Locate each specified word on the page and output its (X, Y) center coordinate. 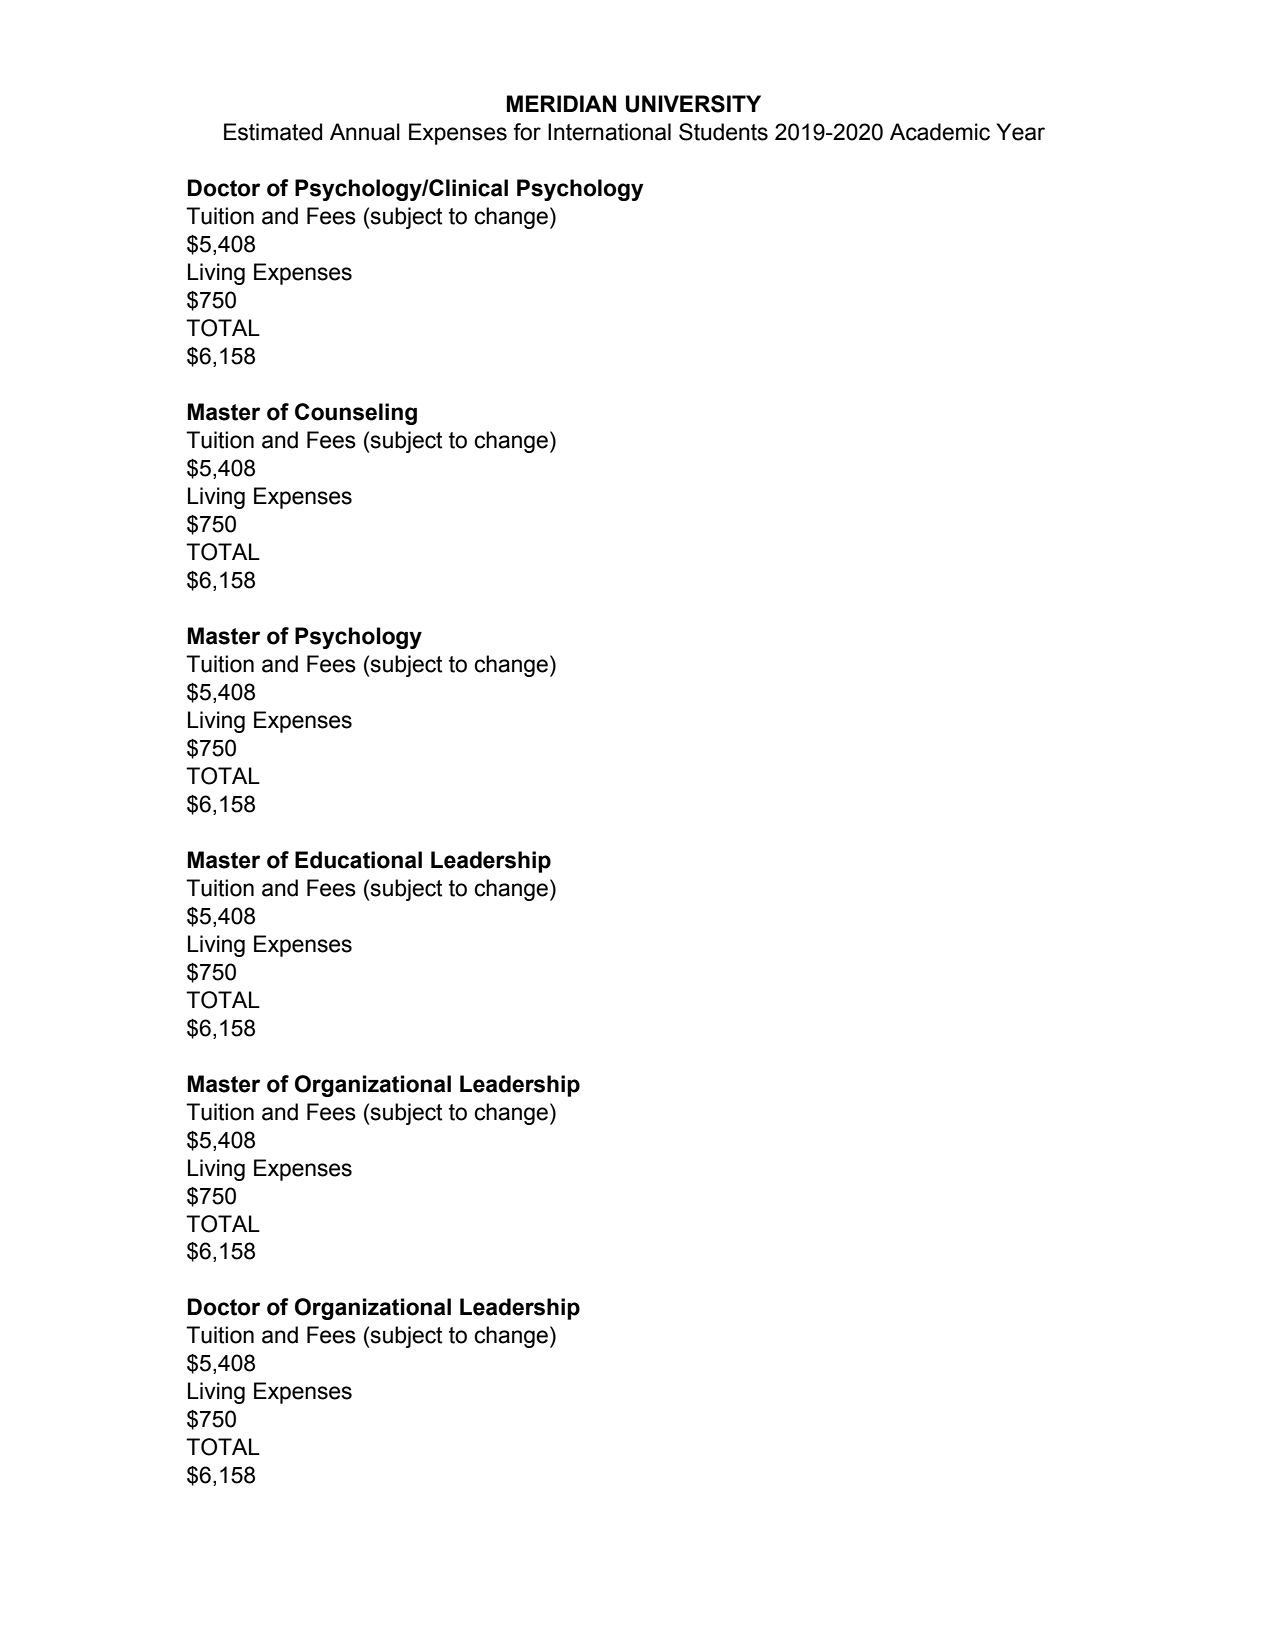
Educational (358, 860)
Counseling (356, 414)
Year (1020, 132)
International (609, 132)
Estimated (273, 132)
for (527, 132)
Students (723, 132)
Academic (940, 132)
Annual (365, 132)
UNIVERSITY (693, 104)
